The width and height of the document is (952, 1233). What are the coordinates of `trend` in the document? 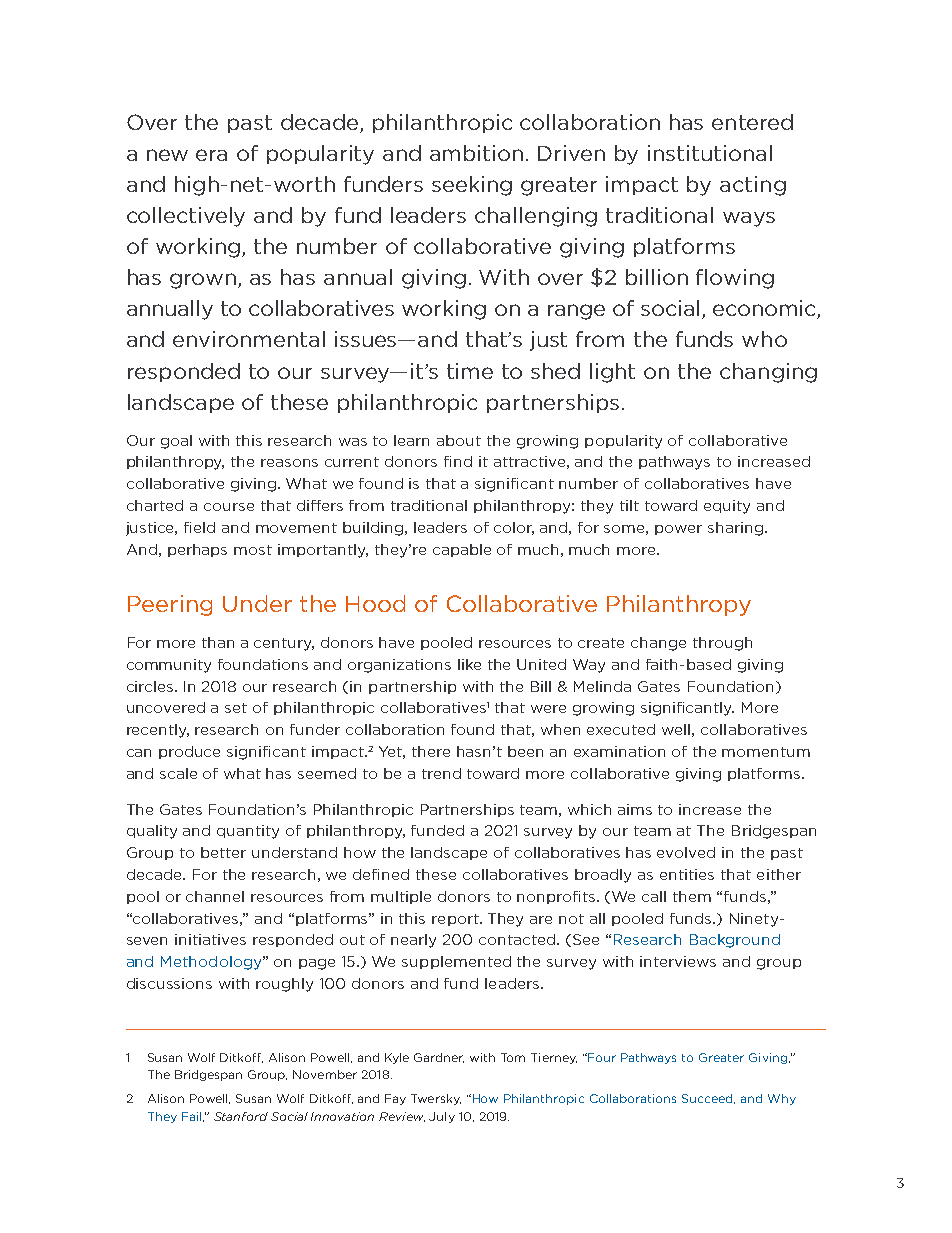 It's located at (441, 773).
